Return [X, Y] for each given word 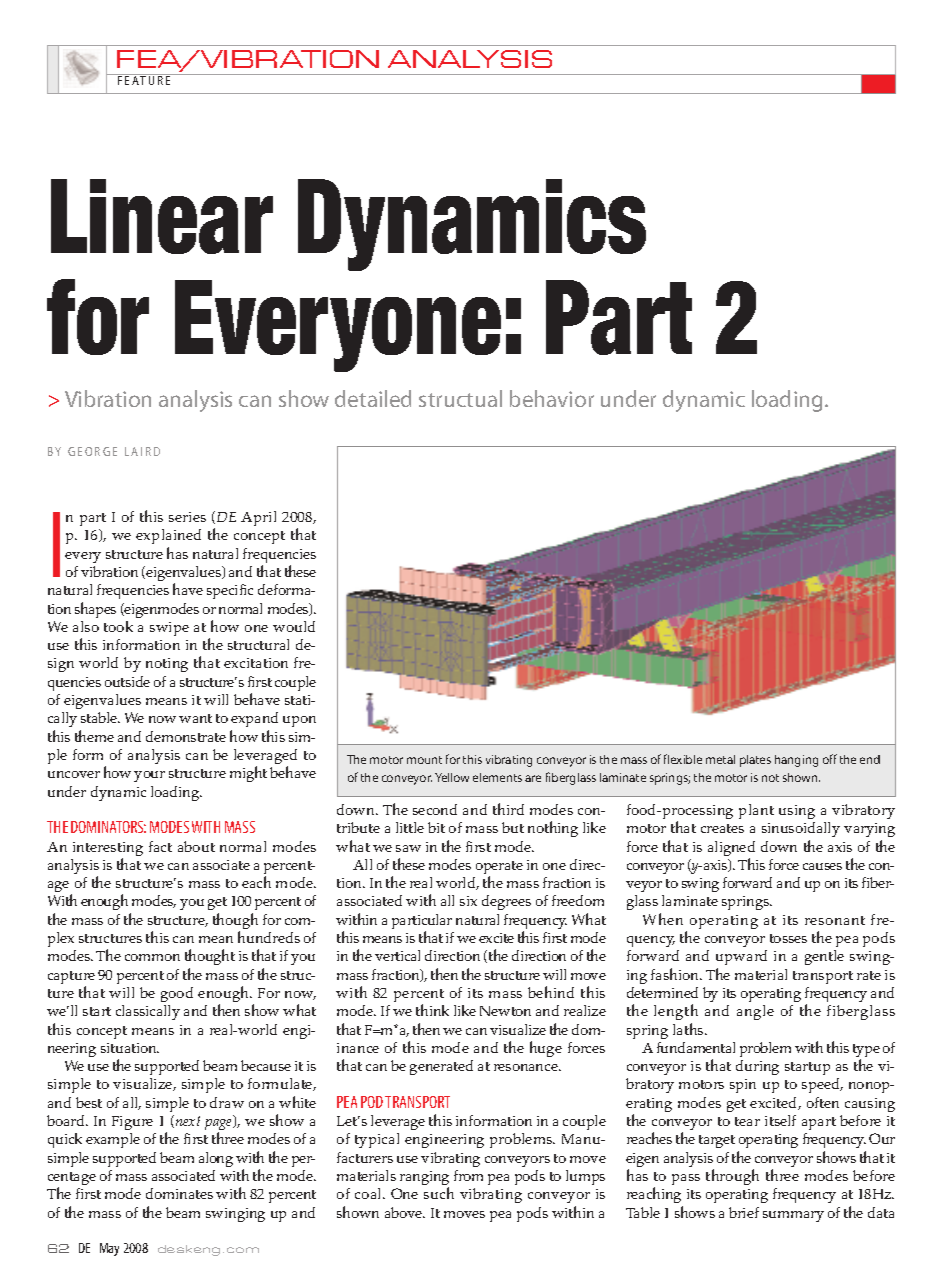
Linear [162, 216]
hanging [796, 761]
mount [424, 760]
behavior [552, 398]
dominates [179, 1193]
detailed [373, 398]
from [468, 1175]
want [195, 718]
